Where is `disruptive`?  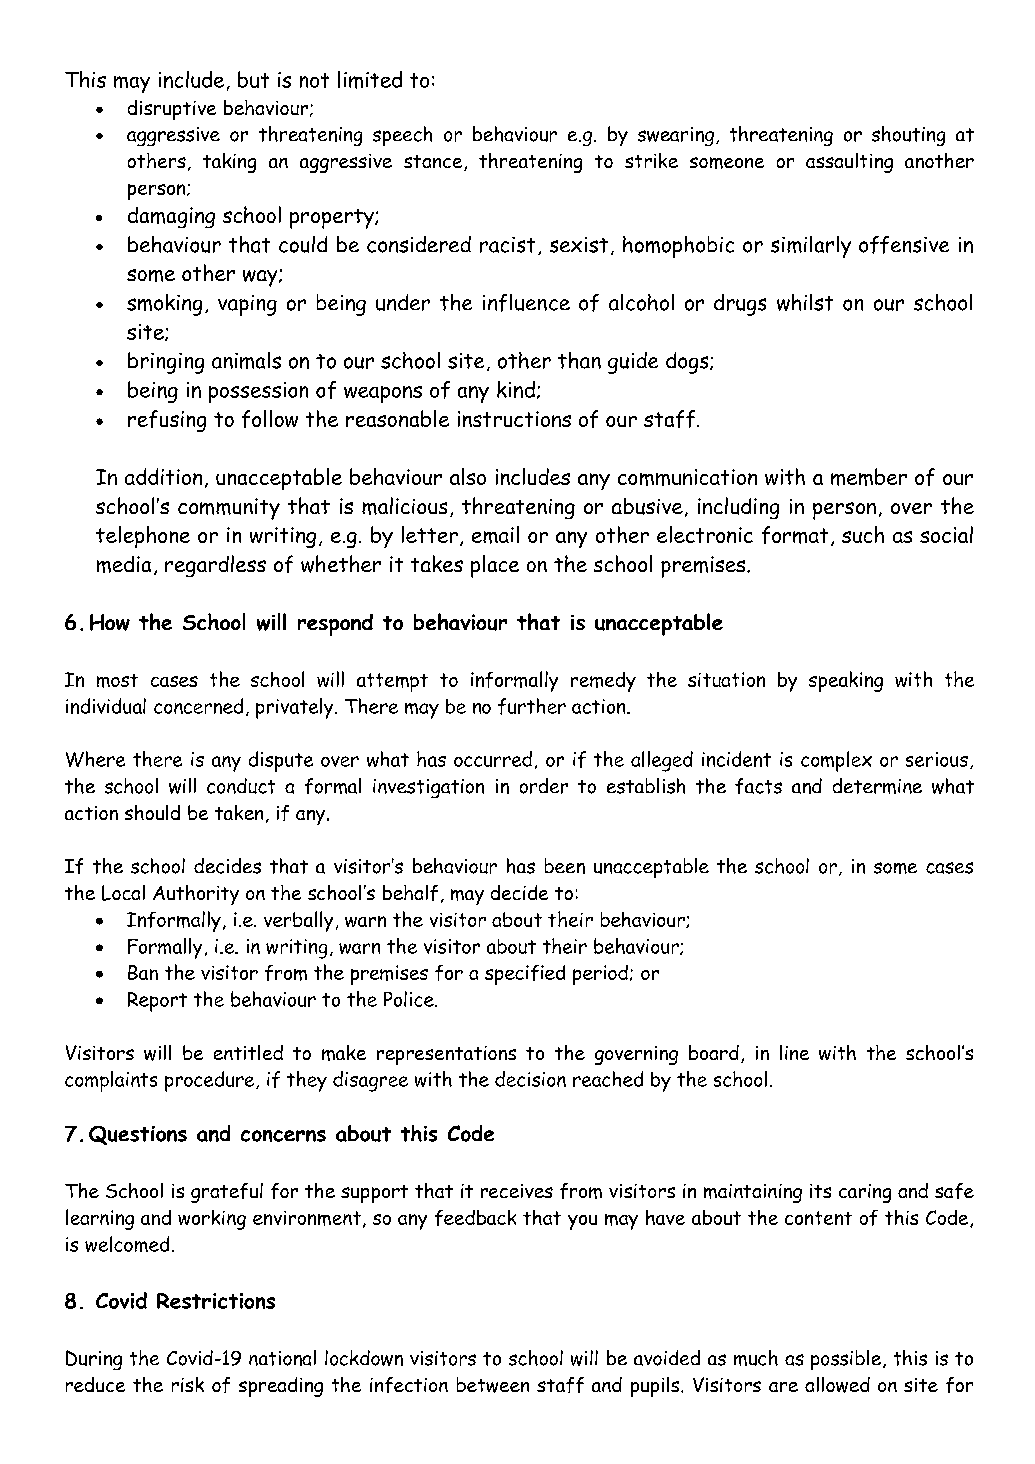
disruptive is located at coordinates (172, 110).
